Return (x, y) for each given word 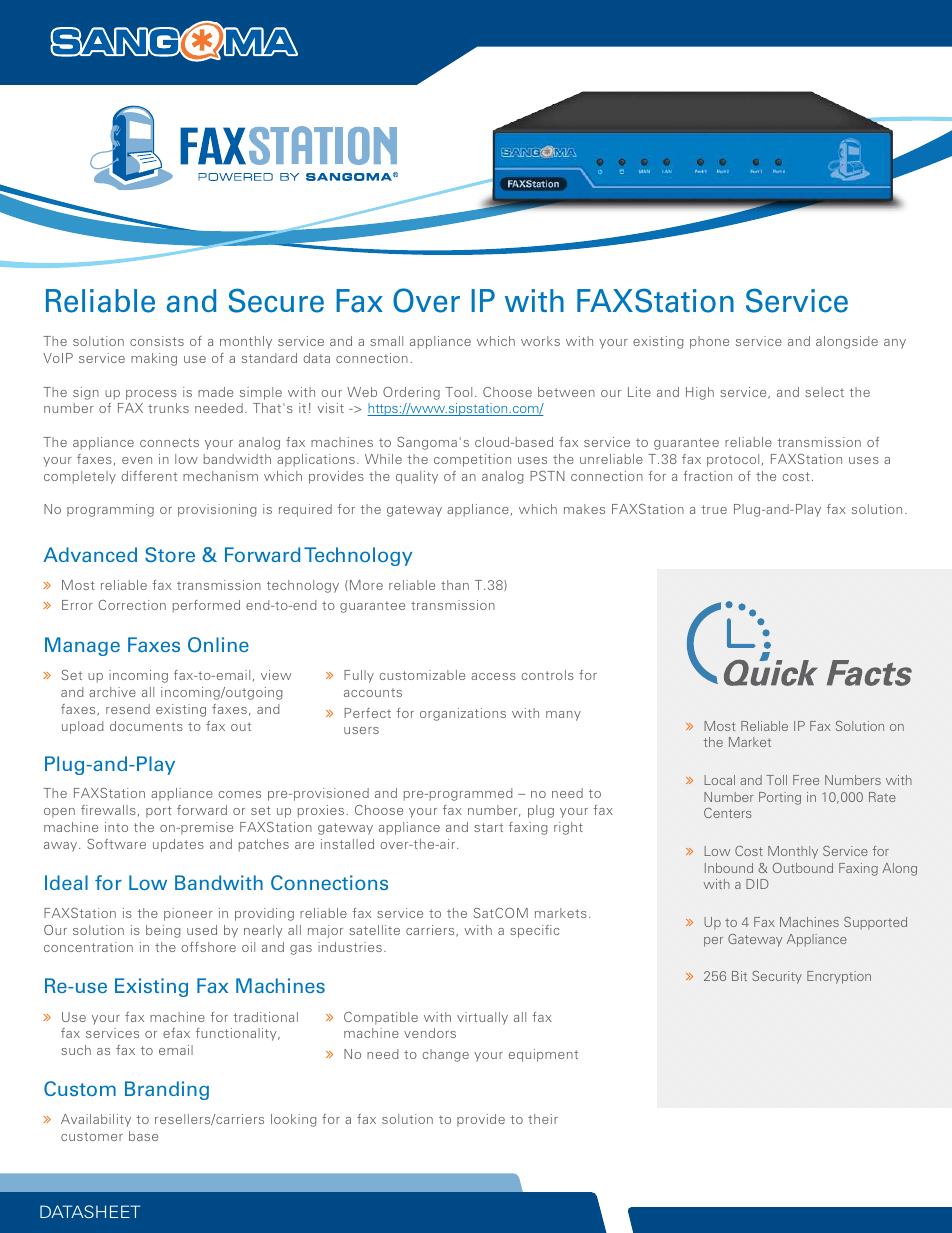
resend (128, 709)
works (540, 341)
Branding (167, 1090)
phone (709, 342)
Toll (776, 780)
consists (157, 341)
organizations (463, 714)
